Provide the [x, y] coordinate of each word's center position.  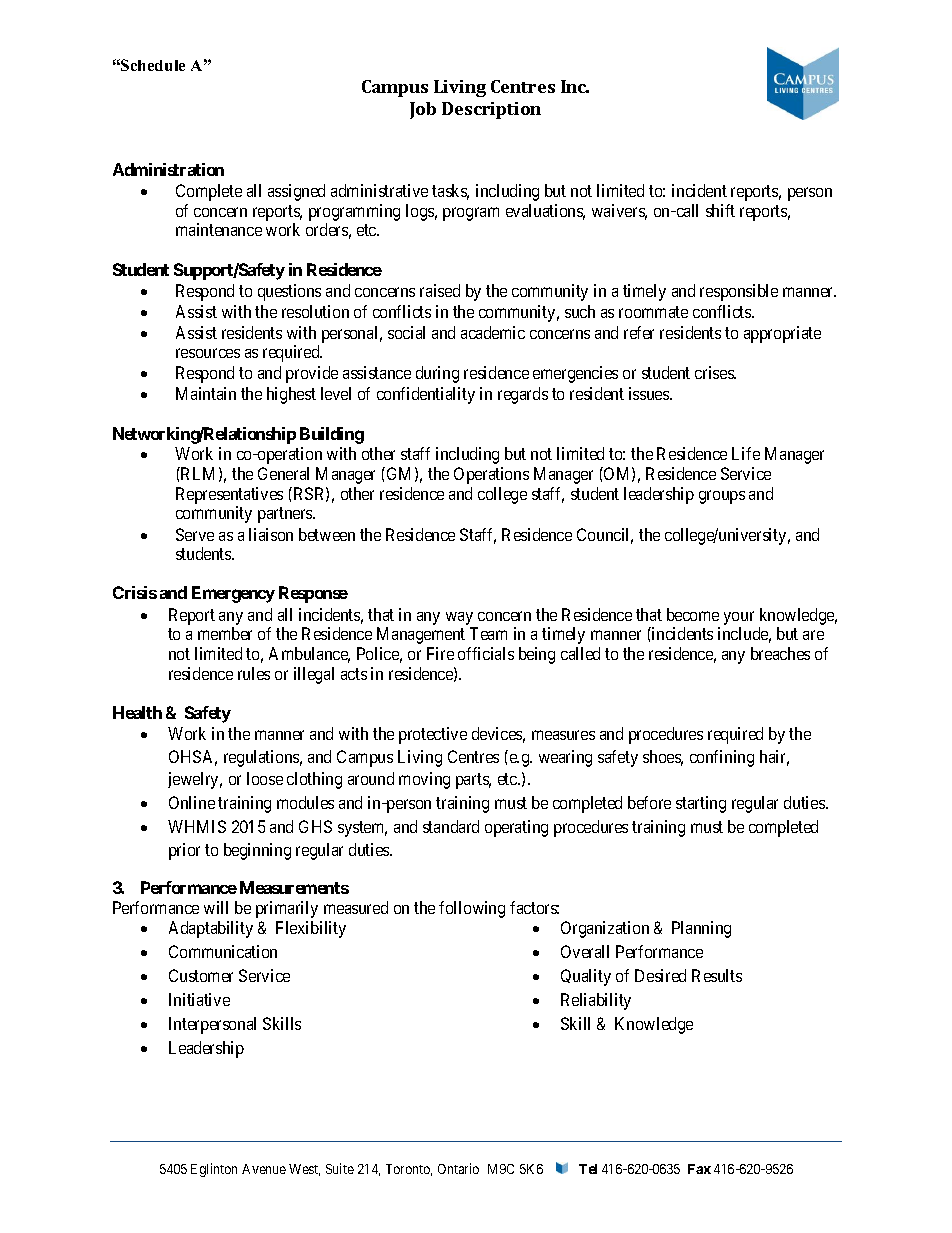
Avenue [264, 1169]
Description [491, 110]
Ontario [458, 1168]
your [739, 618]
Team [488, 633]
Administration [168, 169]
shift [720, 210]
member [225, 633]
